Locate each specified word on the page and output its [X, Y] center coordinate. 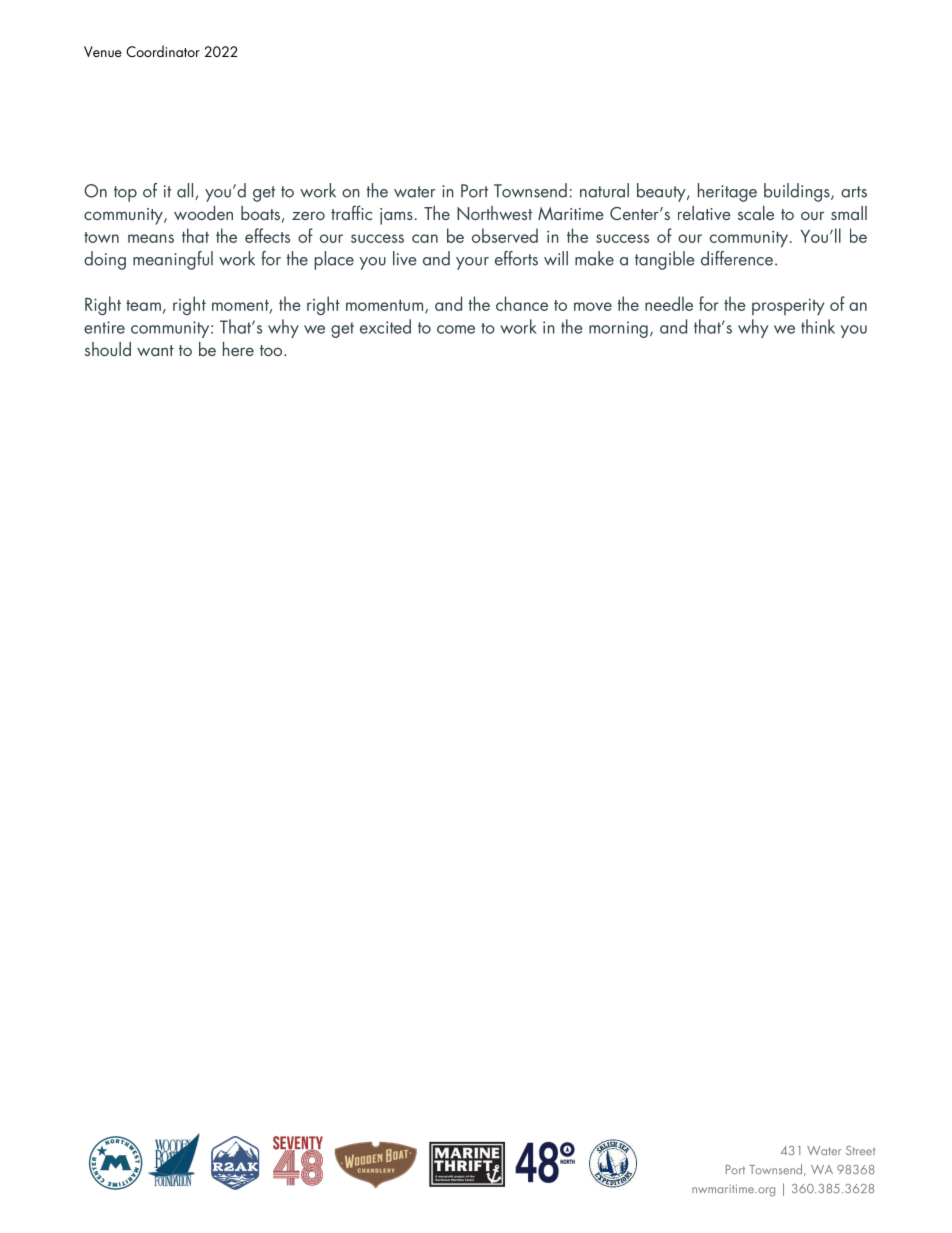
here [238, 349]
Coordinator [163, 51]
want [155, 350]
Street [860, 1150]
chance [522, 303]
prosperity [788, 307]
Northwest [494, 213]
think [818, 326]
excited [385, 326]
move [593, 306]
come [456, 329]
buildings [798, 192]
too [272, 350]
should [108, 349]
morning [618, 329]
